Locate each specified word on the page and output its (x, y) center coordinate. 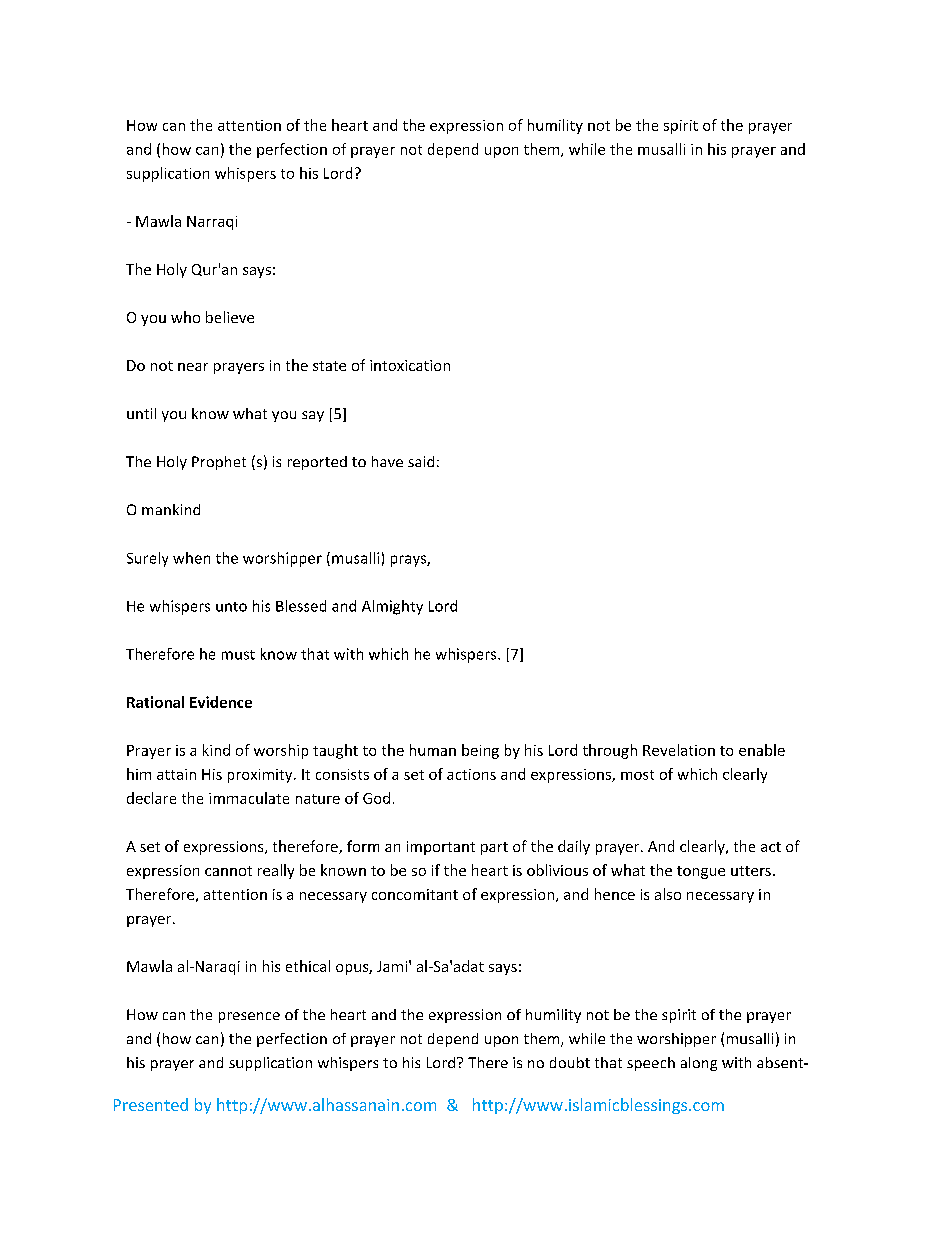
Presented (151, 1104)
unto (231, 607)
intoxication (410, 365)
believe (230, 317)
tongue (701, 872)
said (421, 461)
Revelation (679, 750)
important (441, 848)
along (699, 1064)
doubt (570, 1062)
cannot (228, 871)
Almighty (392, 607)
